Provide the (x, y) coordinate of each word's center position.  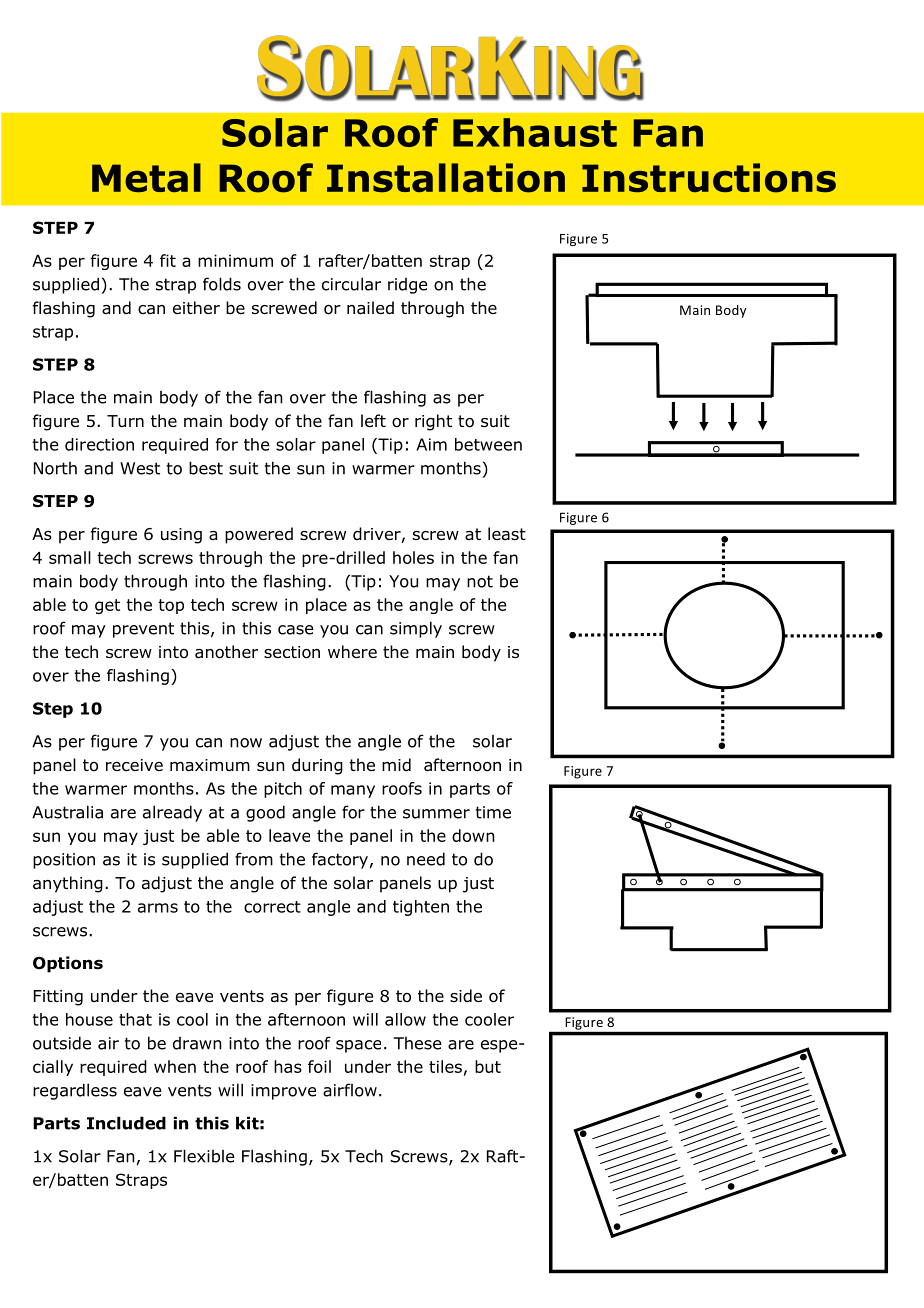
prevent (143, 630)
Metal (146, 177)
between (488, 444)
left (373, 420)
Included (126, 1123)
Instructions (709, 178)
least (507, 534)
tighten (421, 908)
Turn (125, 421)
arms (158, 908)
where (352, 651)
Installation (446, 178)
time (493, 812)
